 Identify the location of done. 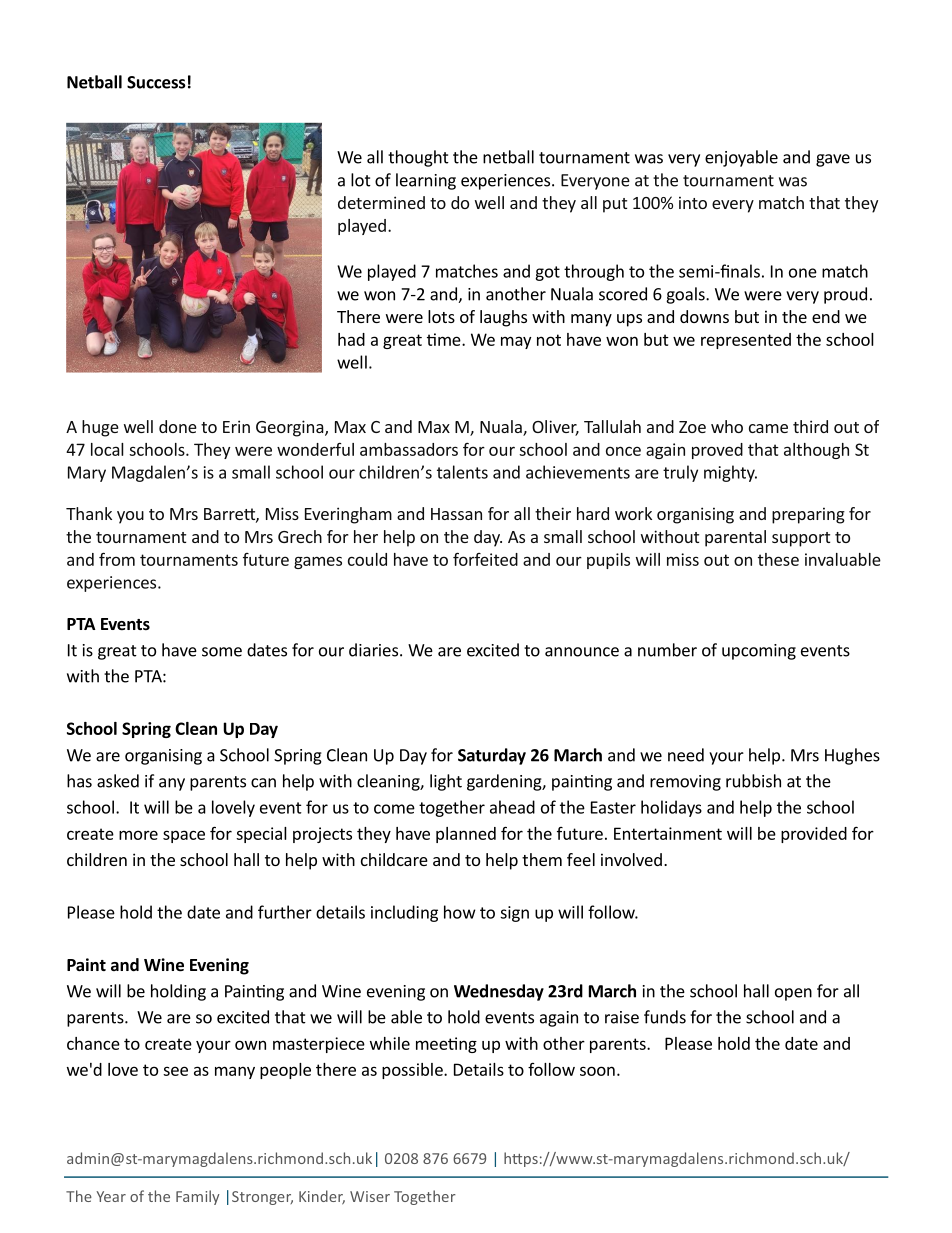
(178, 426).
